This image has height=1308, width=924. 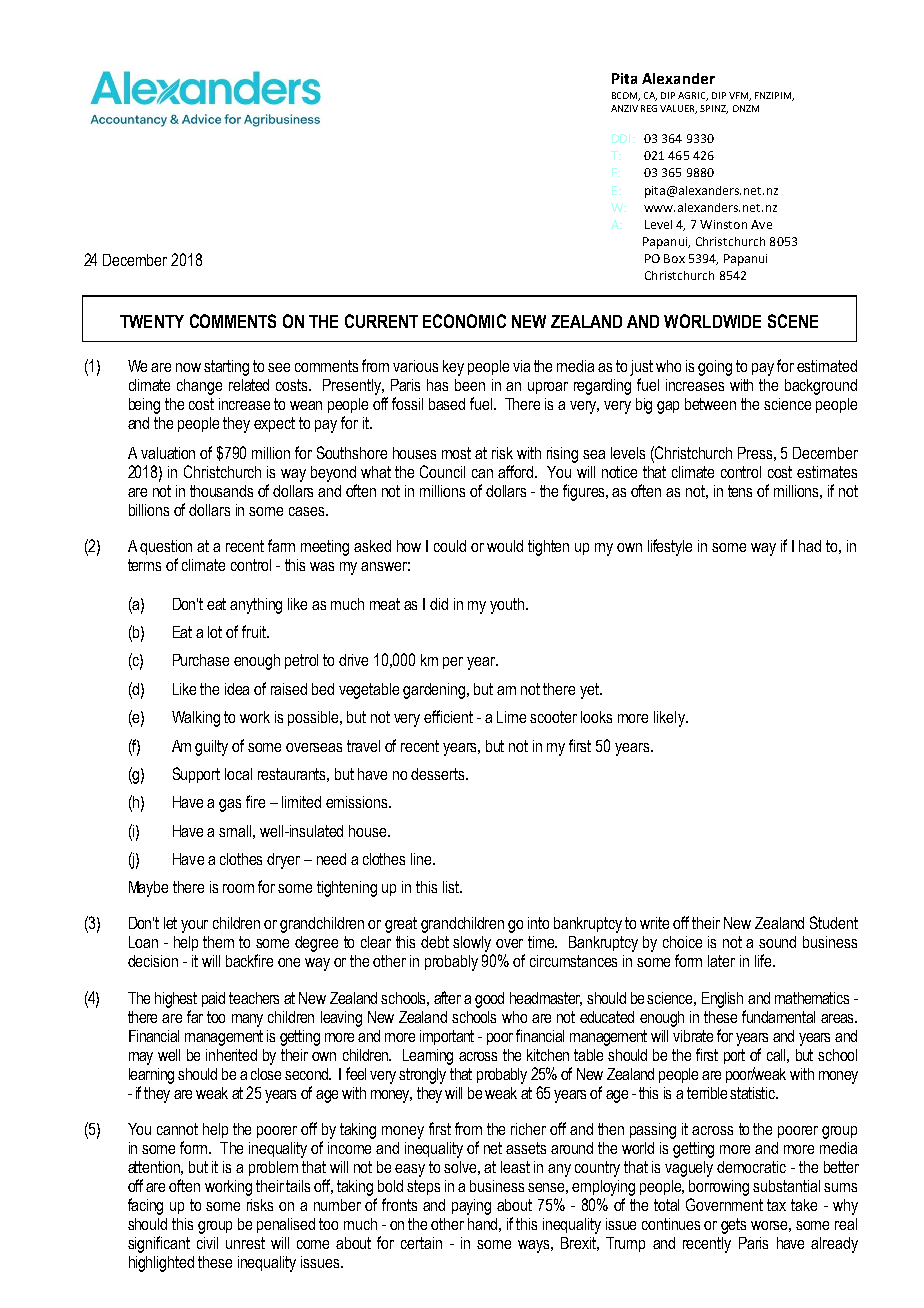 What do you see at coordinates (693, 96) in the image?
I see `AGRIC` at bounding box center [693, 96].
